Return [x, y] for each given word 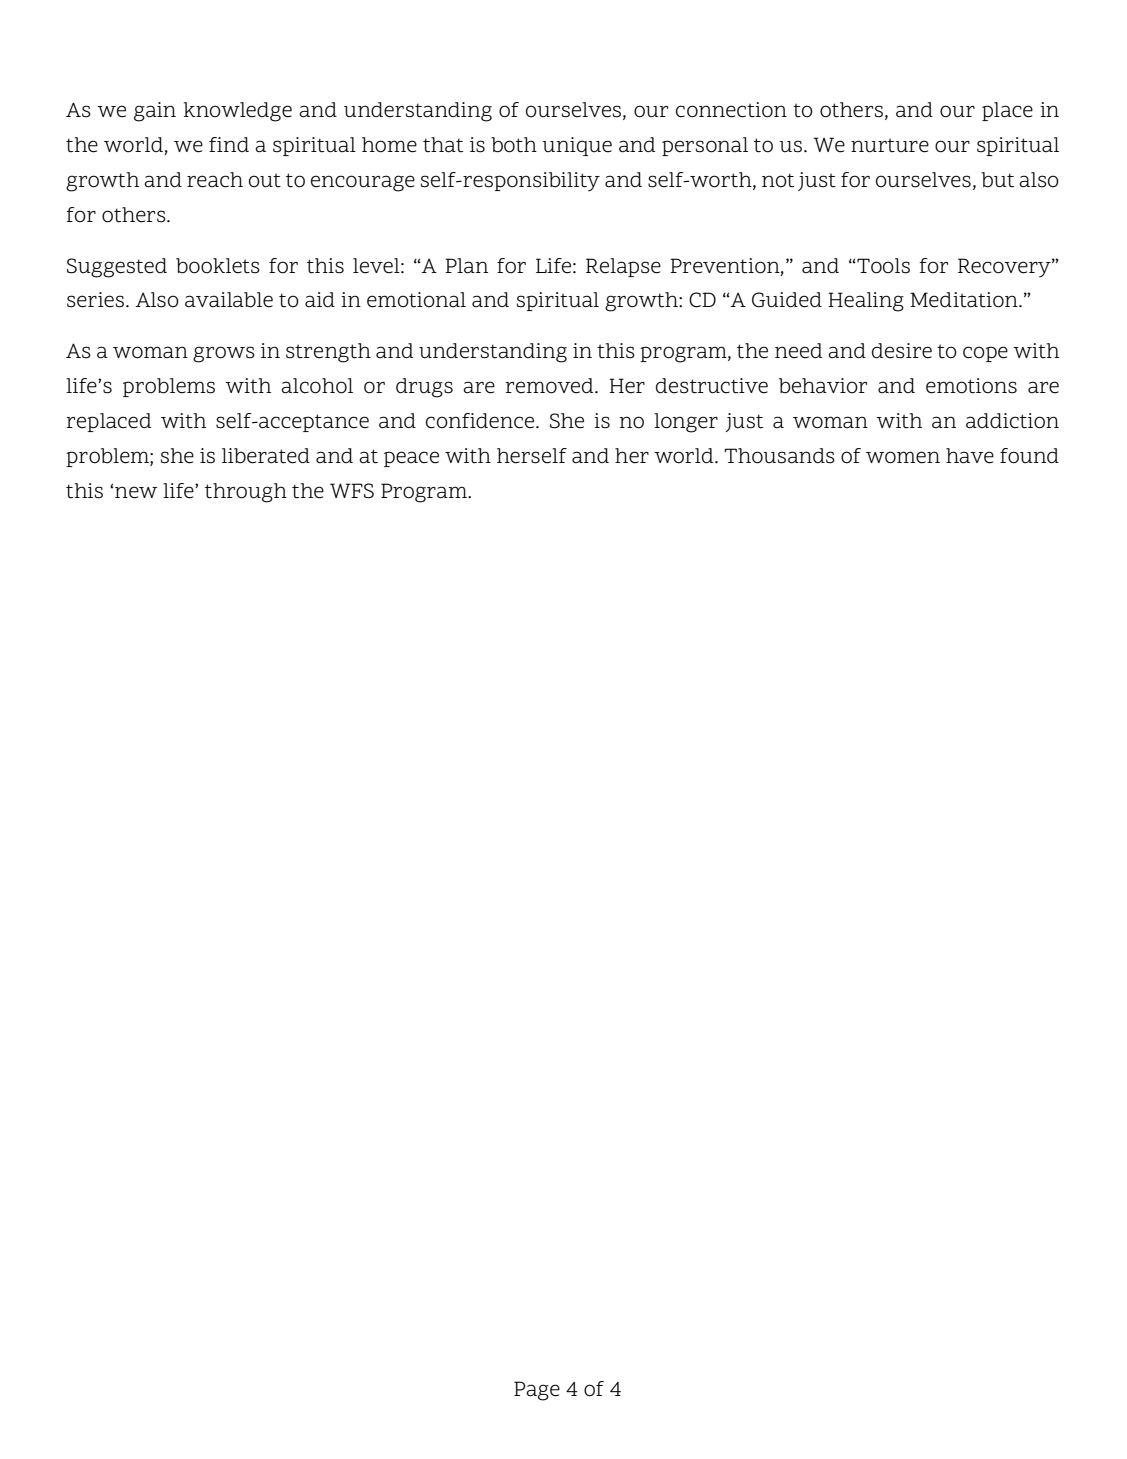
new [136, 492]
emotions [971, 386]
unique [577, 146]
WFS [352, 491]
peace [411, 459]
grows [224, 354]
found [1029, 456]
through [246, 493]
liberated [266, 456]
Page [537, 1391]
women [903, 457]
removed [550, 386]
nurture [890, 145]
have [970, 456]
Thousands [779, 456]
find [229, 144]
